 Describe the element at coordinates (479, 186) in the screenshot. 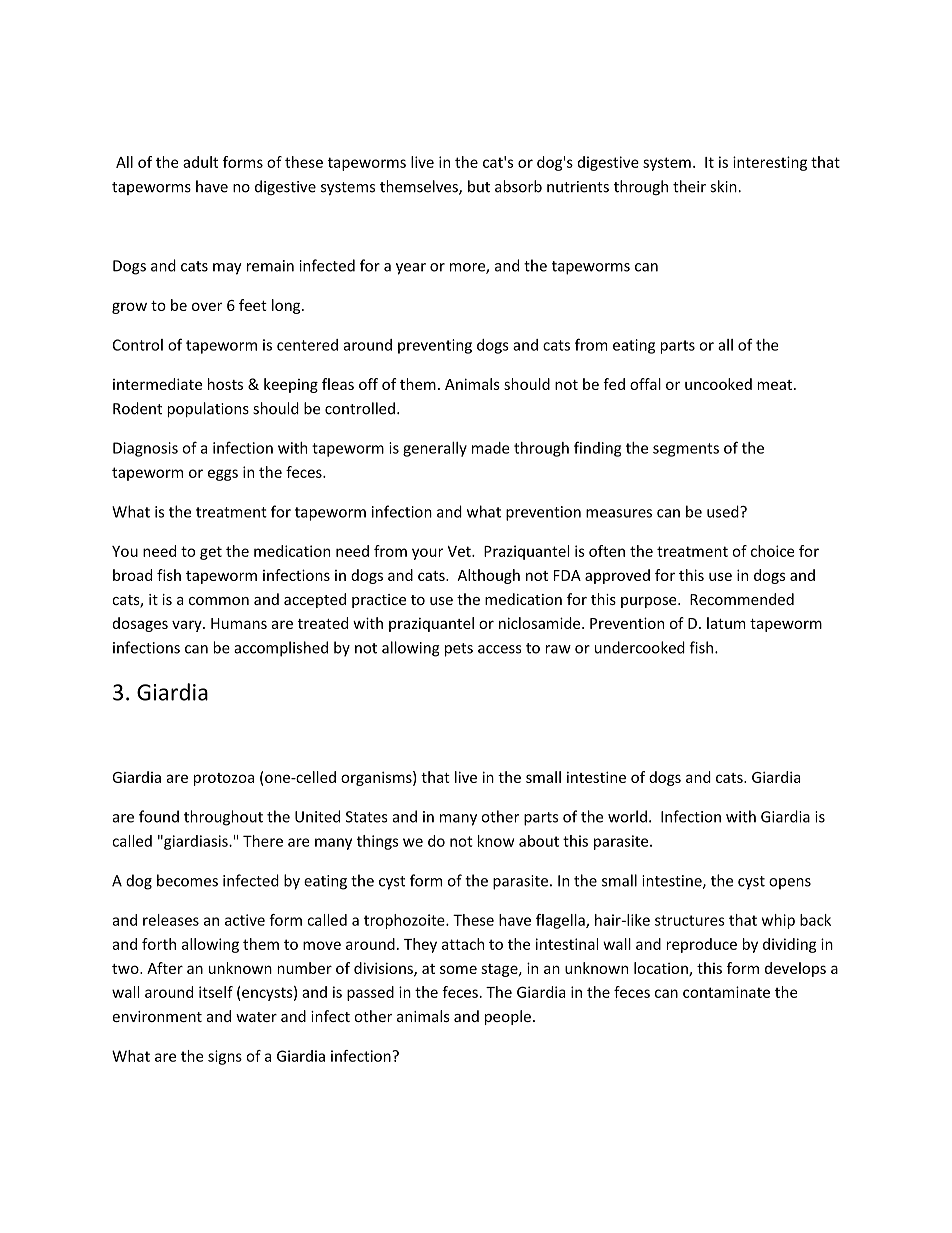

I see `but` at that location.
